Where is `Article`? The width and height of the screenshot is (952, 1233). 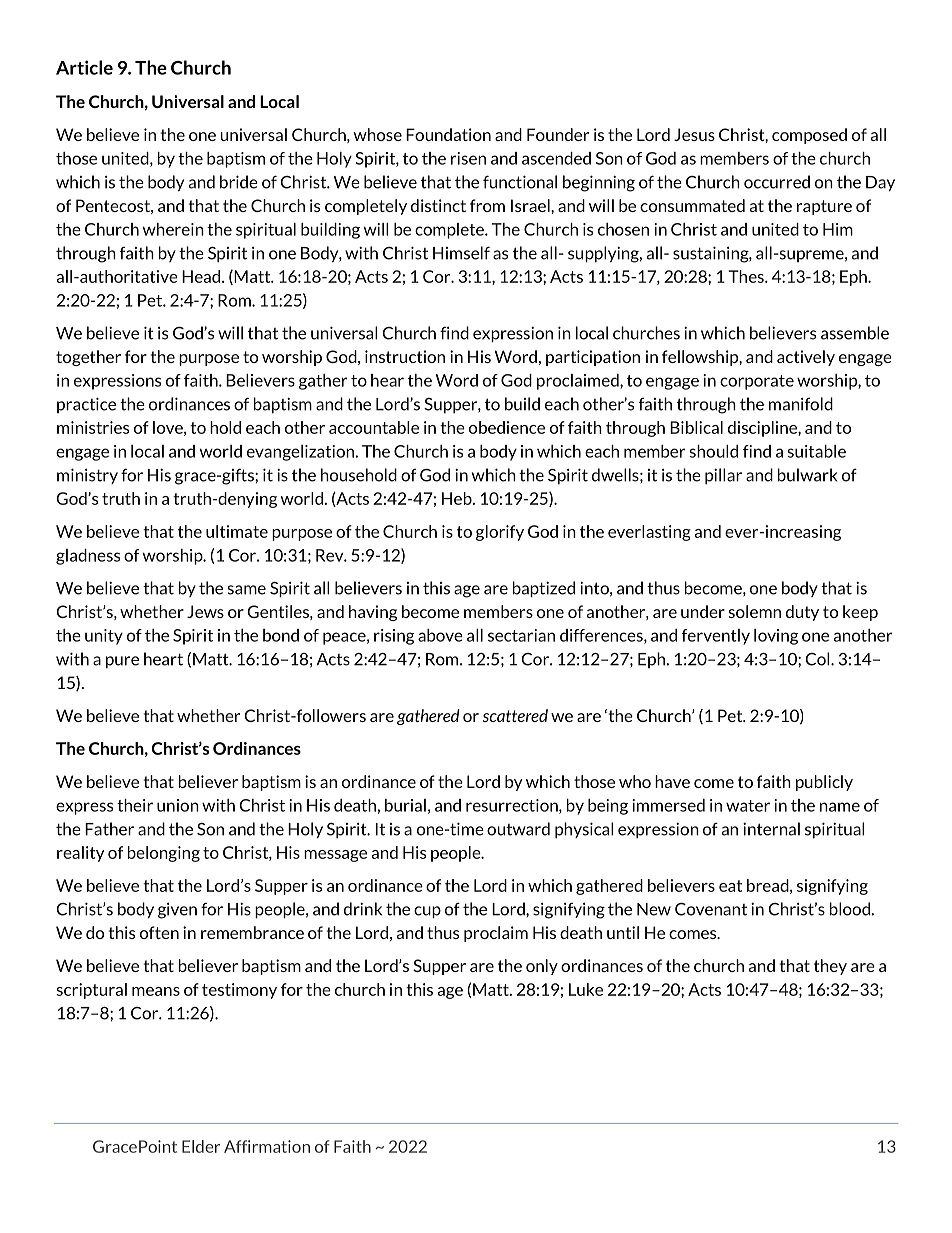
Article is located at coordinates (84, 67).
